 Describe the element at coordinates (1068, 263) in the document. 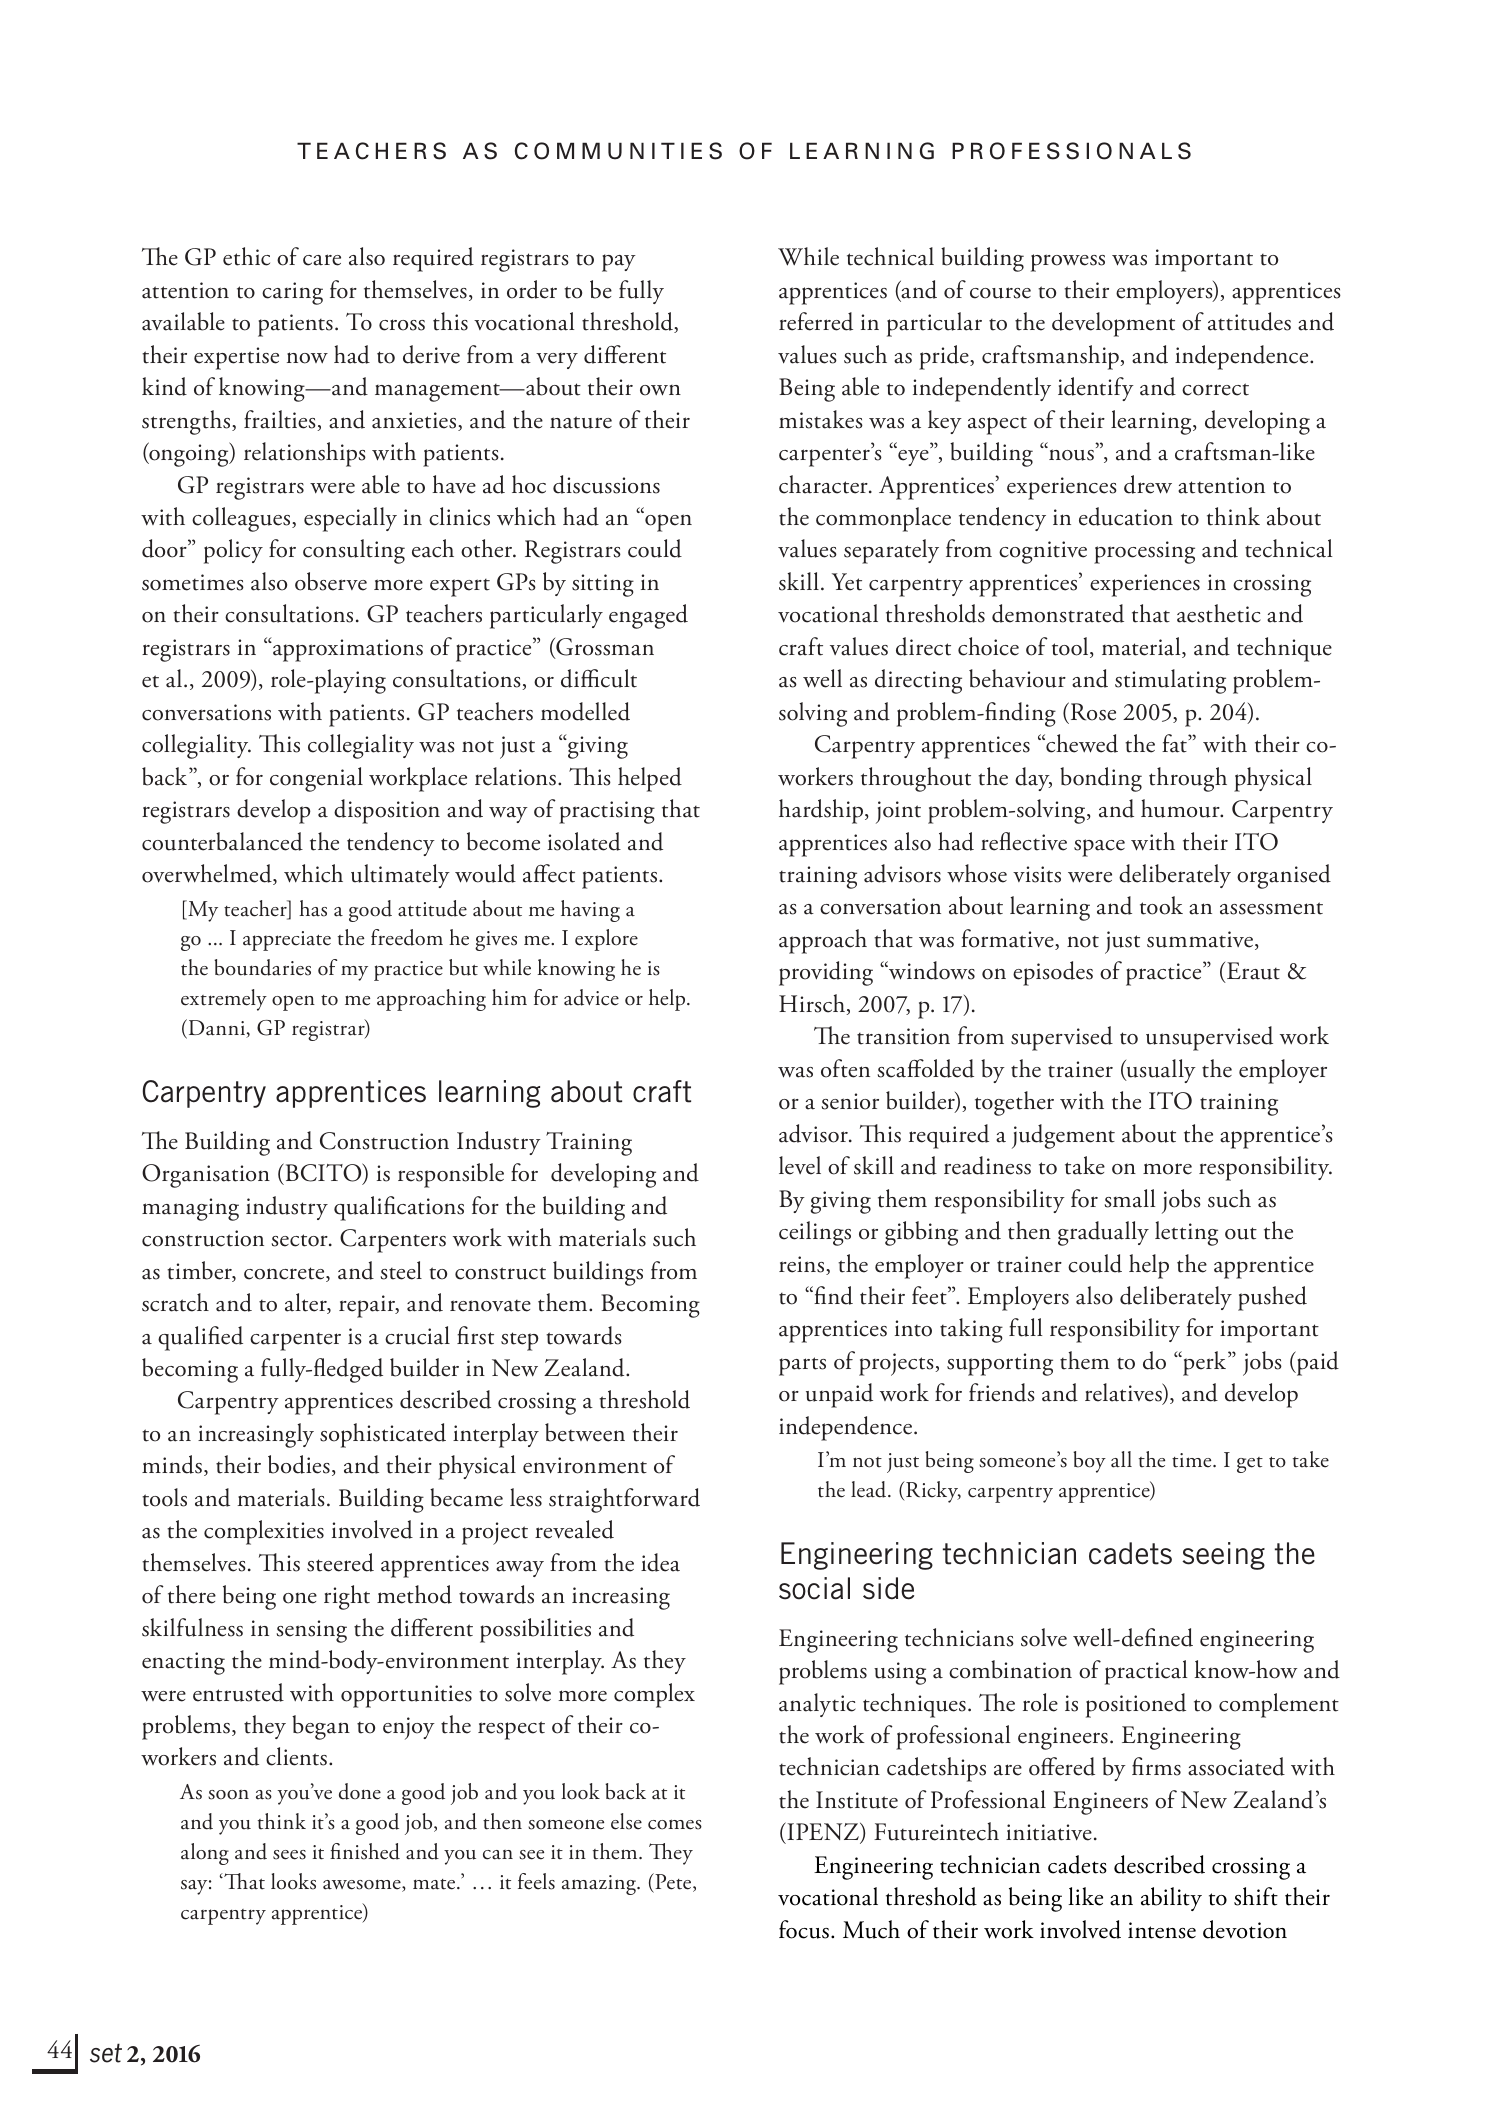

I see `prowess` at that location.
